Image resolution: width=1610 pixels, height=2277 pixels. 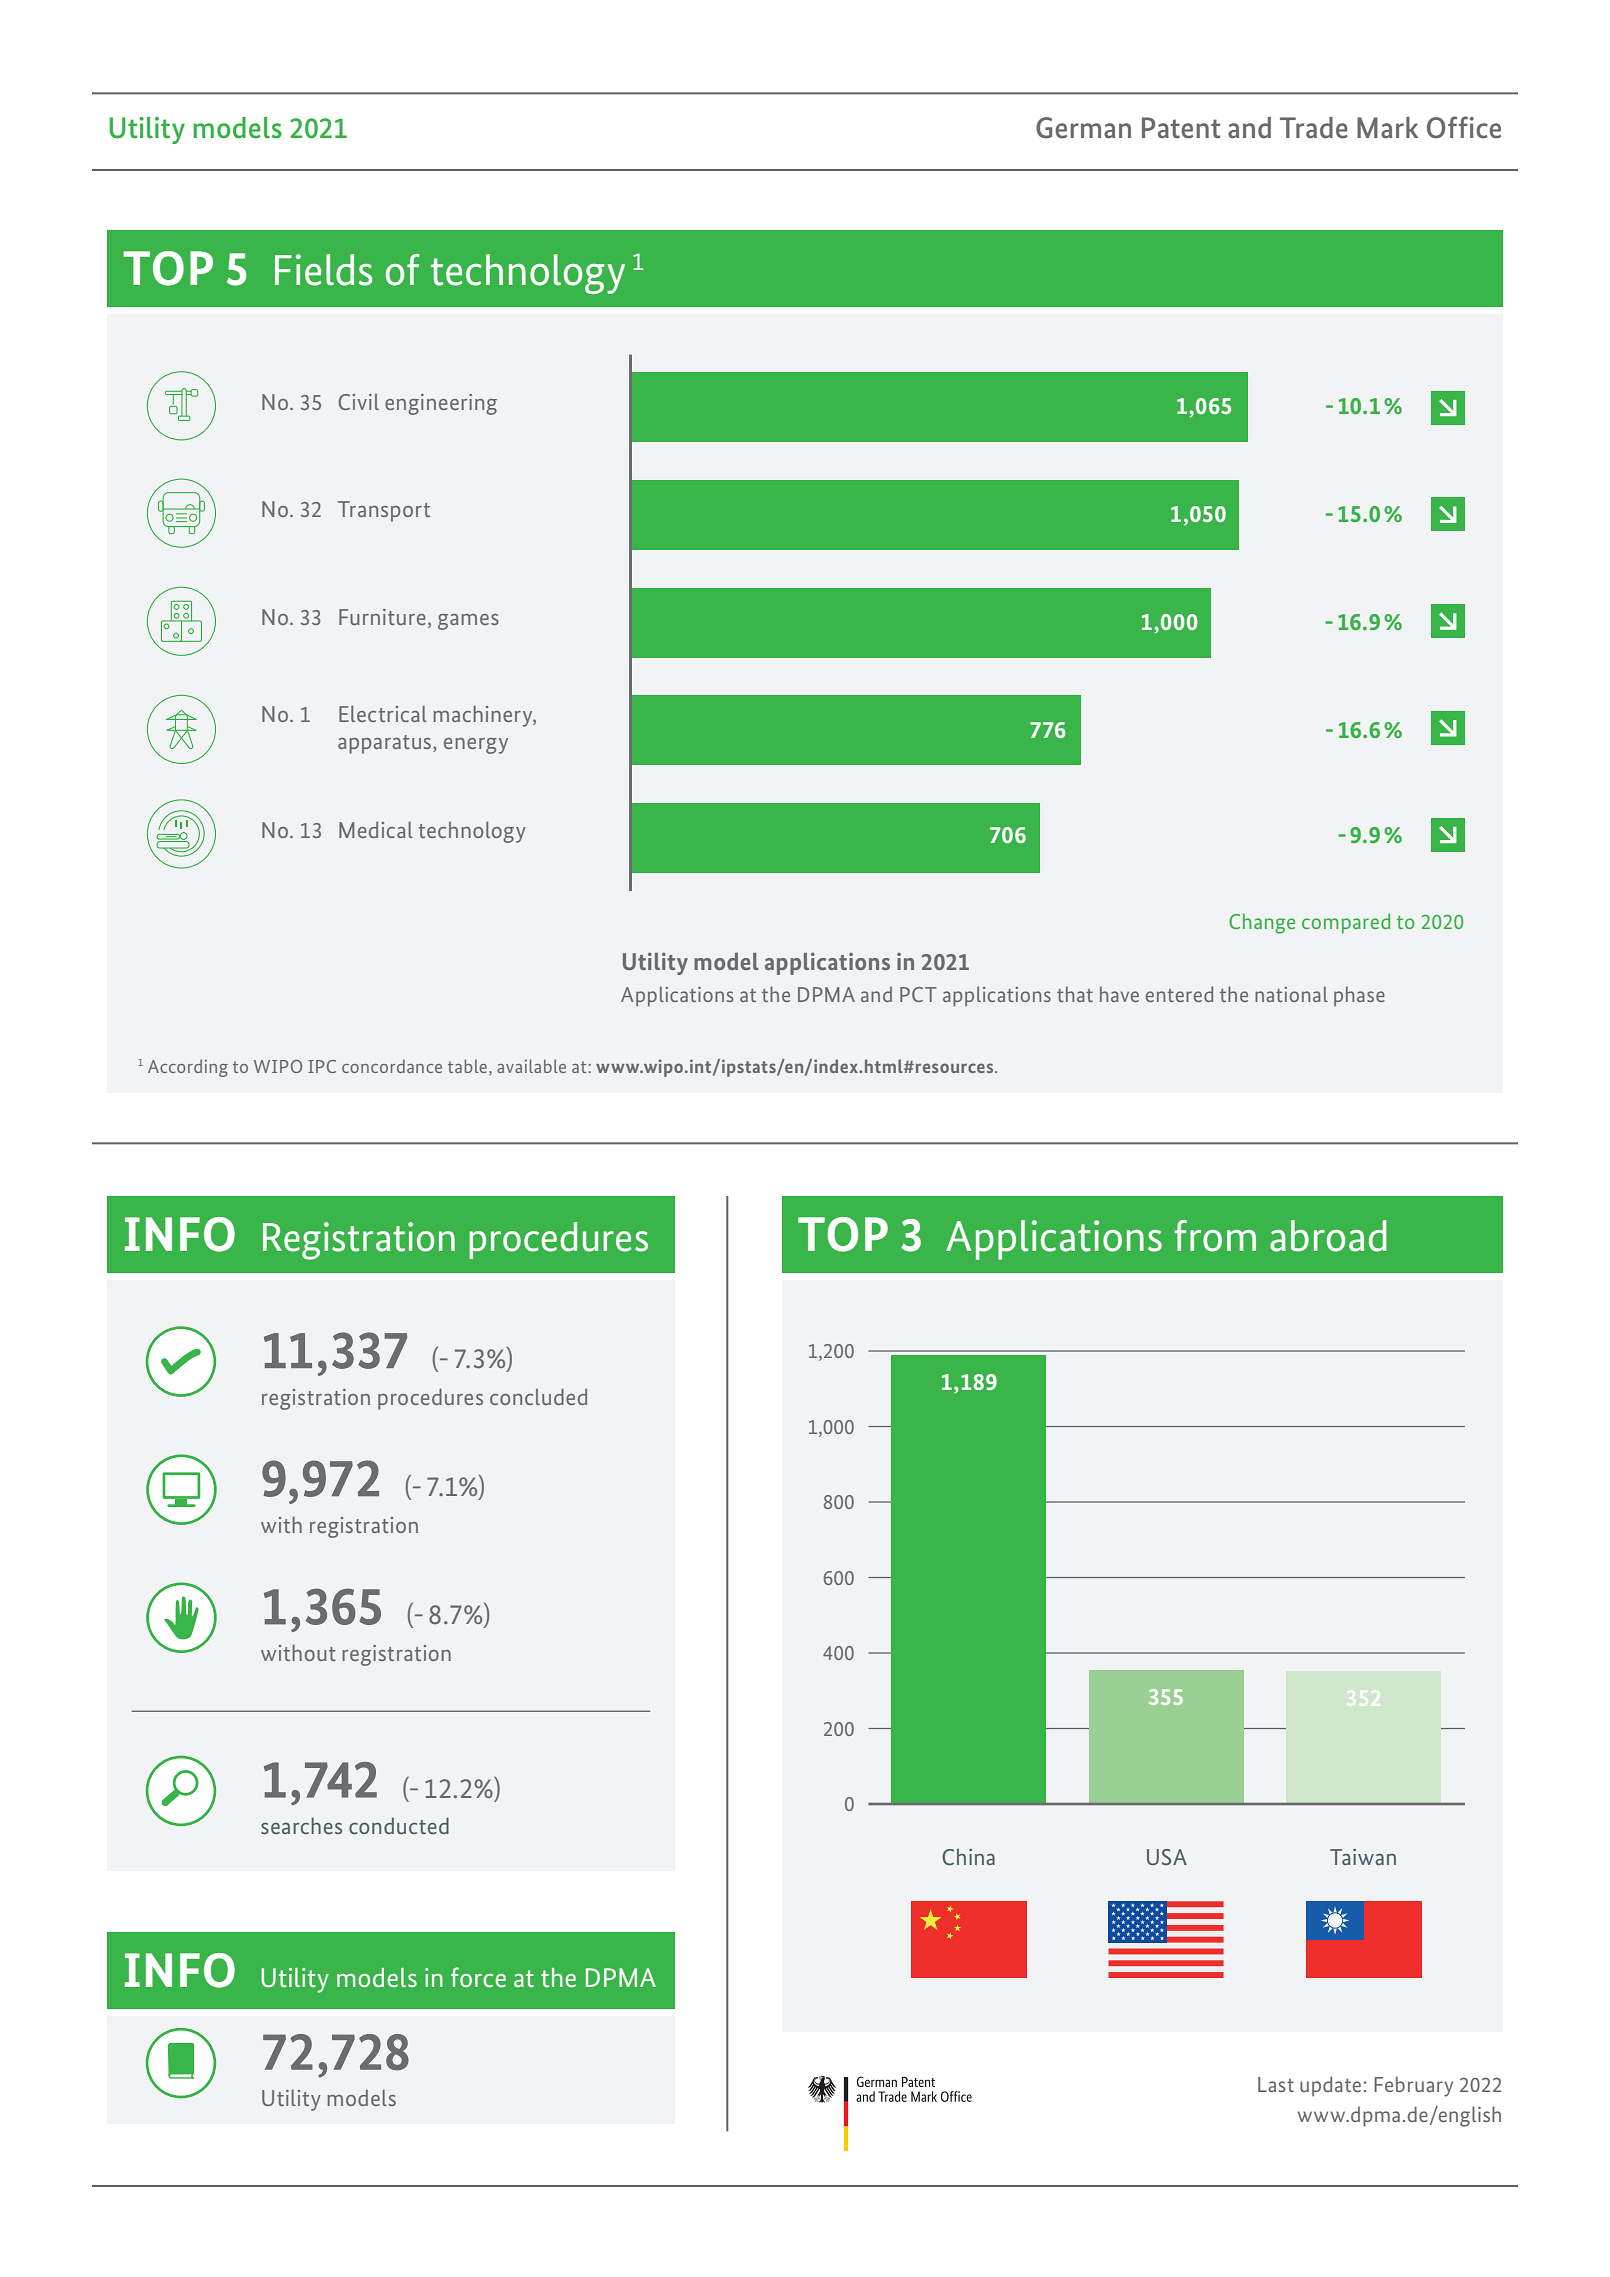 What do you see at coordinates (1215, 1236) in the screenshot?
I see `from` at bounding box center [1215, 1236].
